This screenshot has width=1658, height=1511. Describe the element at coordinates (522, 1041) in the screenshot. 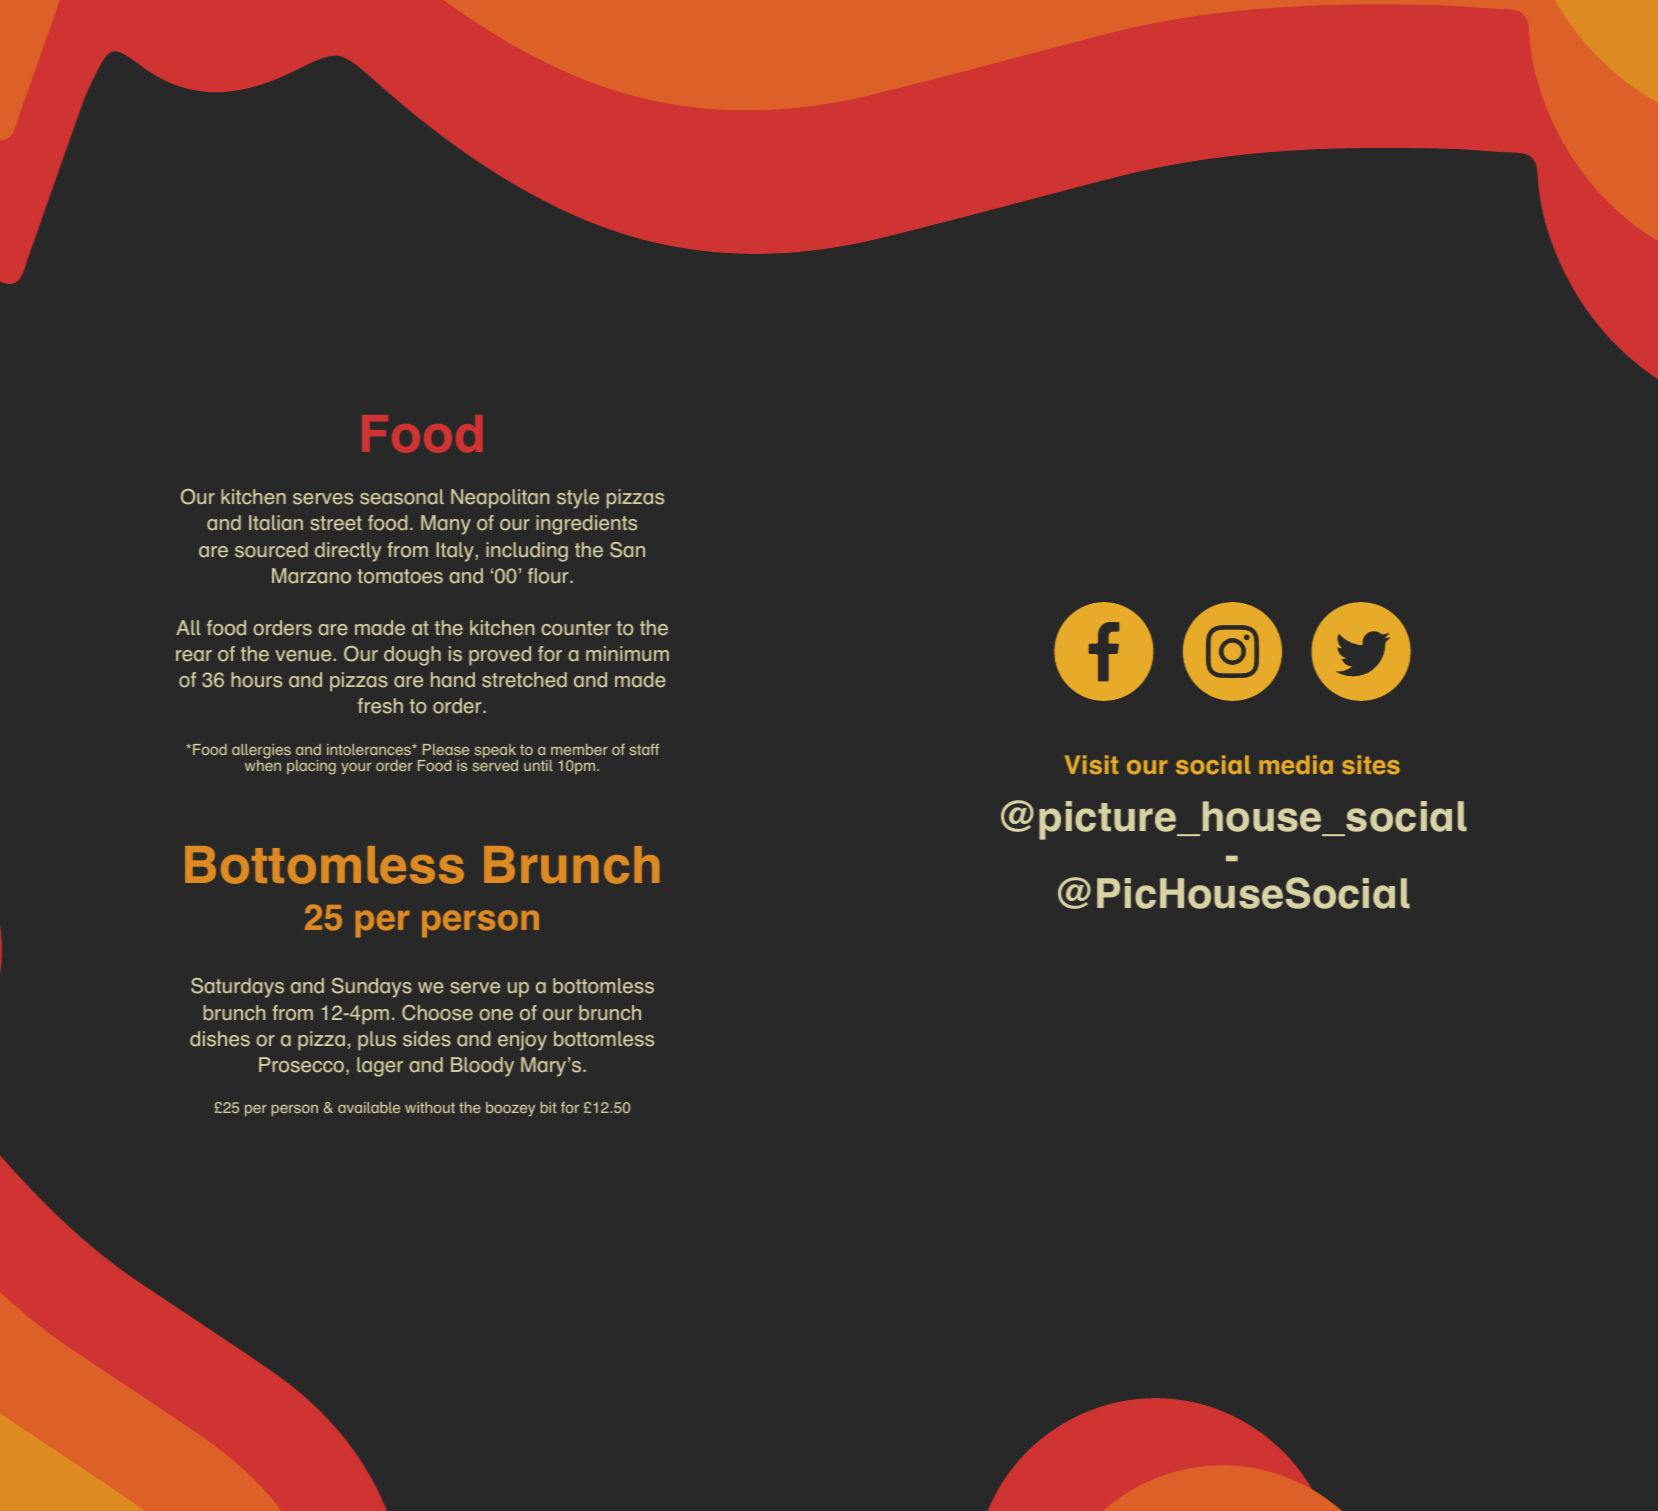

I see `enjoy` at that location.
